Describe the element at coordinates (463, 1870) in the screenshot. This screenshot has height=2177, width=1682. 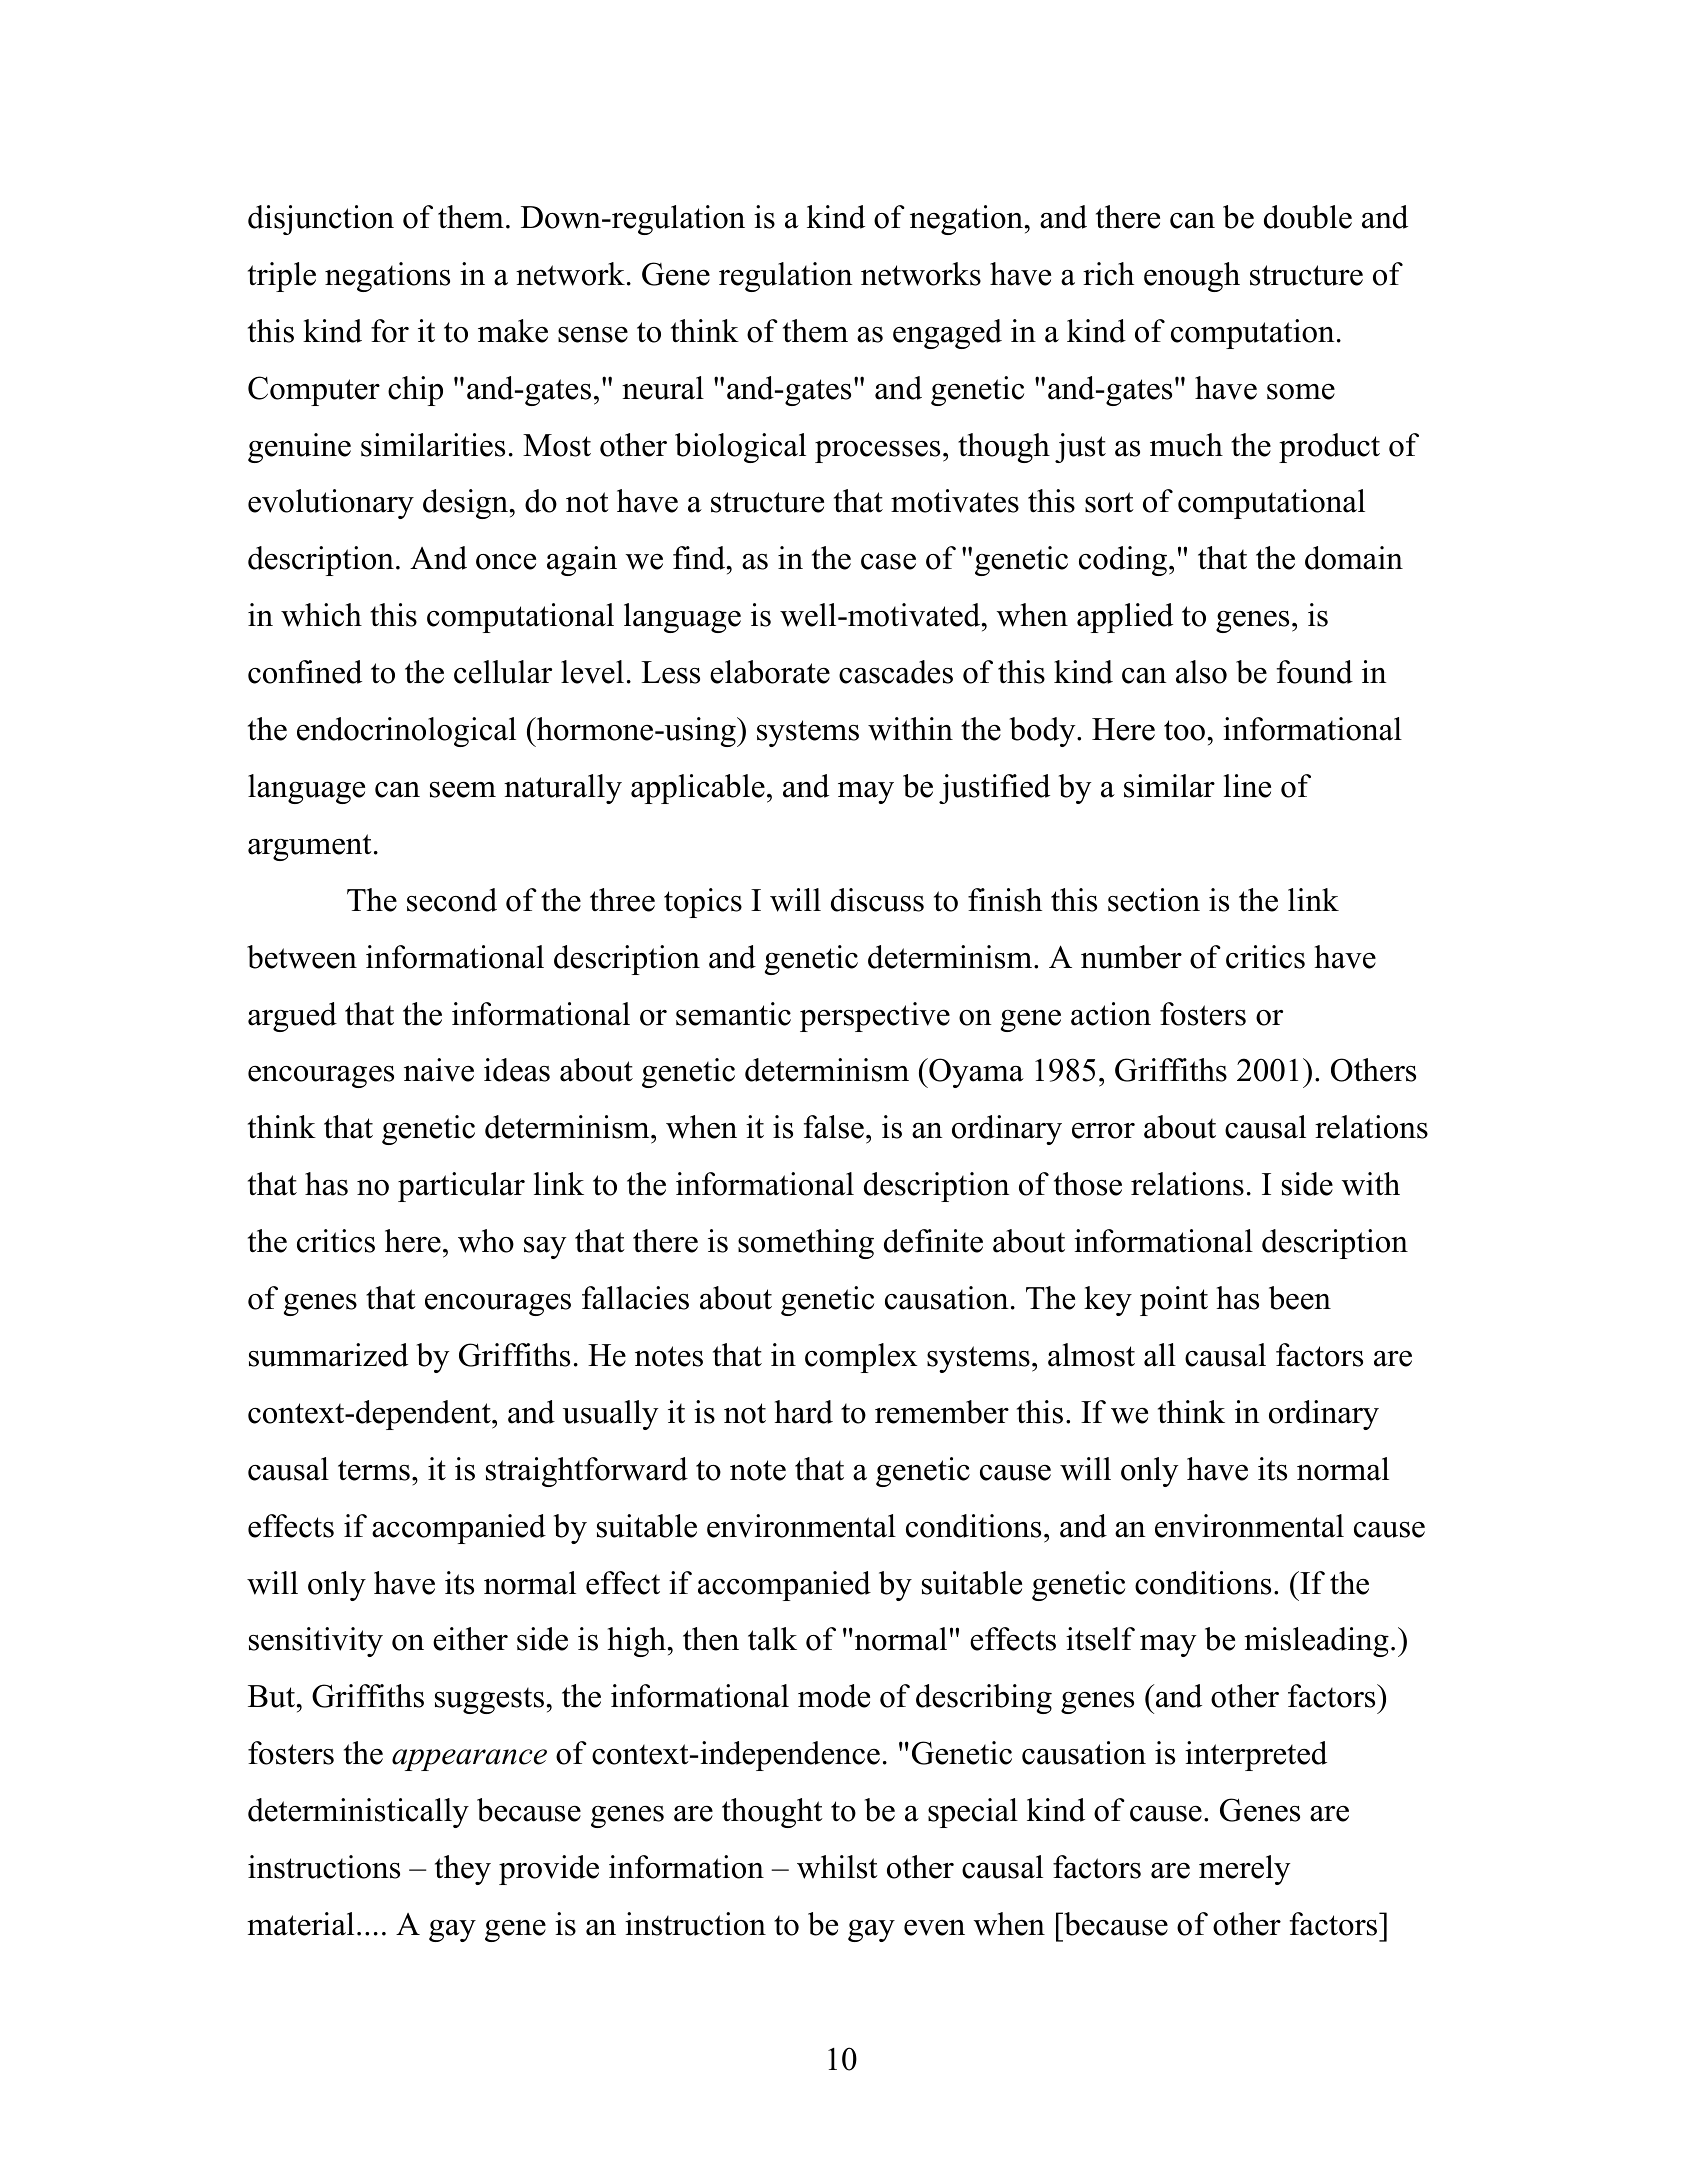
I see `they` at that location.
